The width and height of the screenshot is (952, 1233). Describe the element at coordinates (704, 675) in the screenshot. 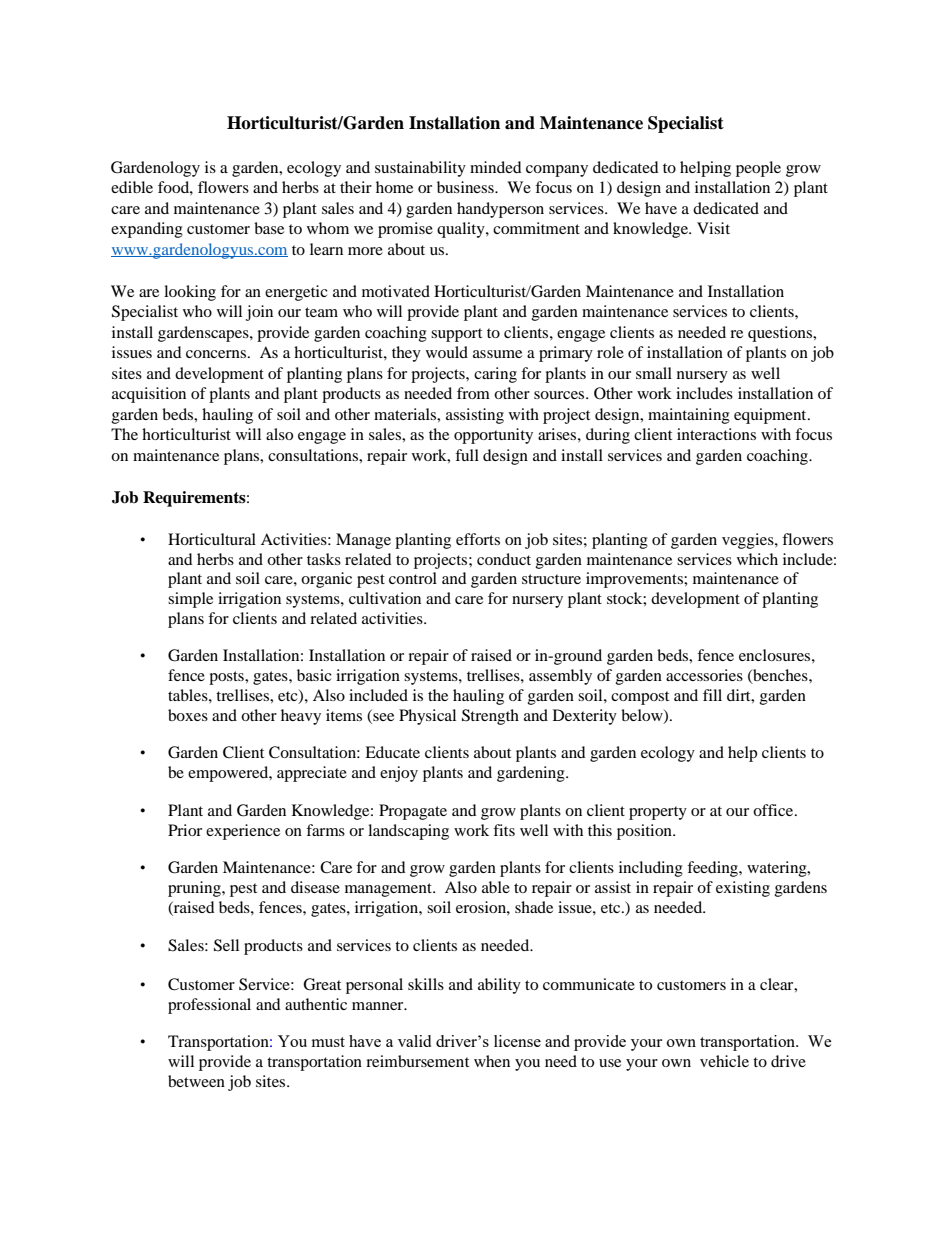

I see `accessories` at that location.
